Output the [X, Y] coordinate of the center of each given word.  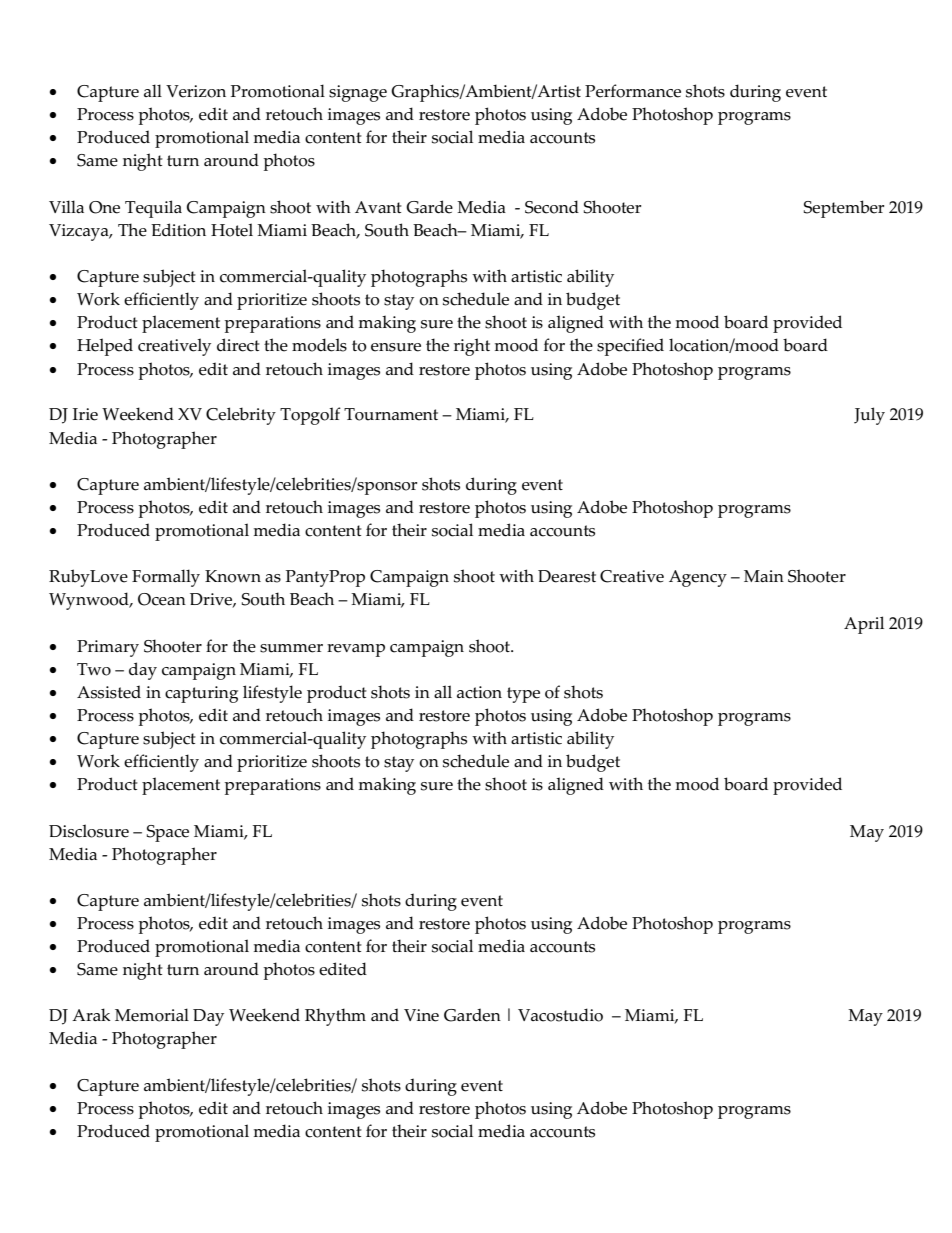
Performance [633, 91]
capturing [201, 694]
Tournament [391, 414]
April [864, 625]
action [479, 692]
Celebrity [241, 416]
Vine [421, 1015]
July [869, 416]
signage [358, 93]
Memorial [152, 1015]
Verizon [196, 91]
